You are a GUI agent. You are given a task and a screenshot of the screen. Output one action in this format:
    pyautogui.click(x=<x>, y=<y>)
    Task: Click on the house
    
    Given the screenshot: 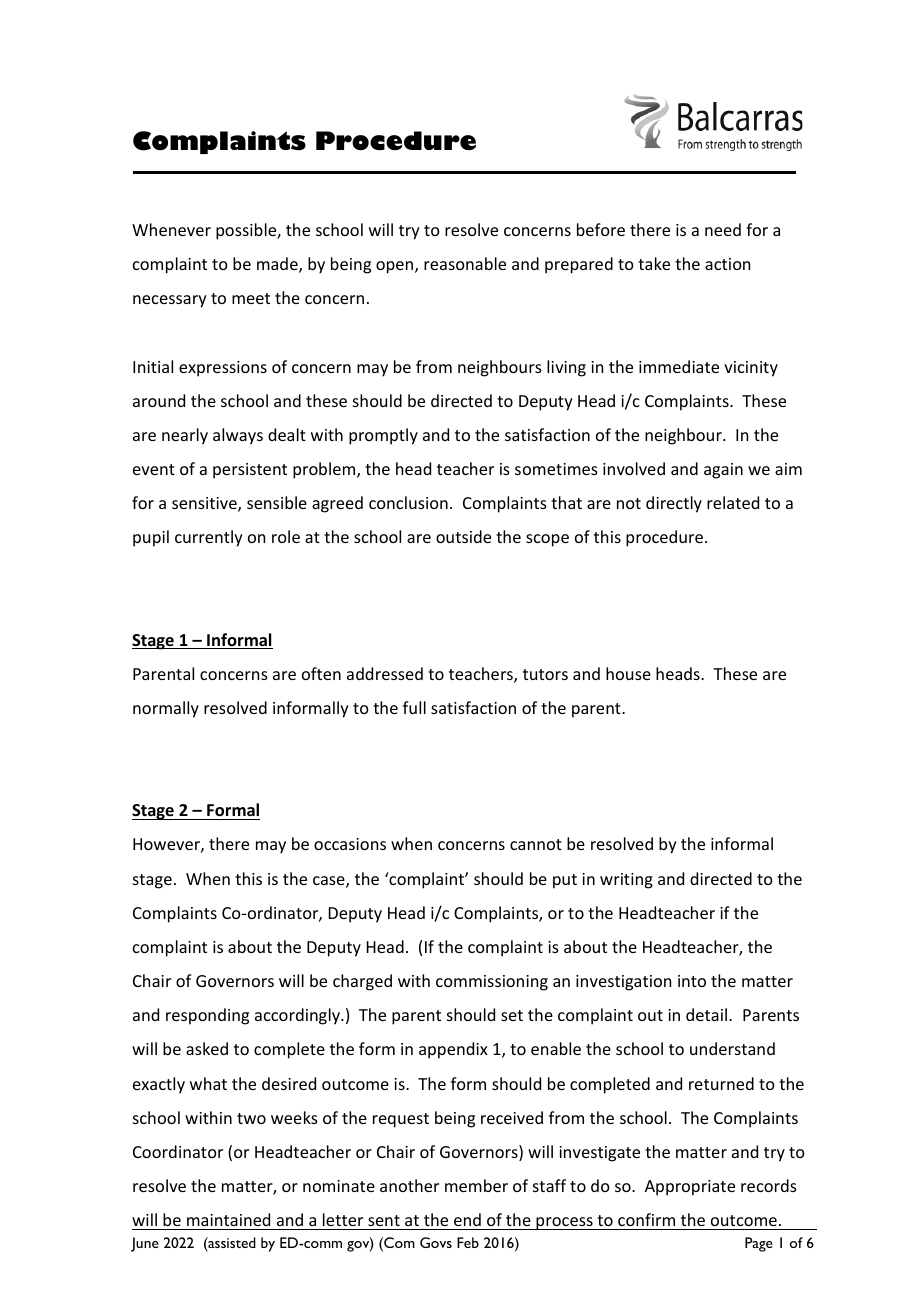 What is the action you would take?
    pyautogui.click(x=628, y=673)
